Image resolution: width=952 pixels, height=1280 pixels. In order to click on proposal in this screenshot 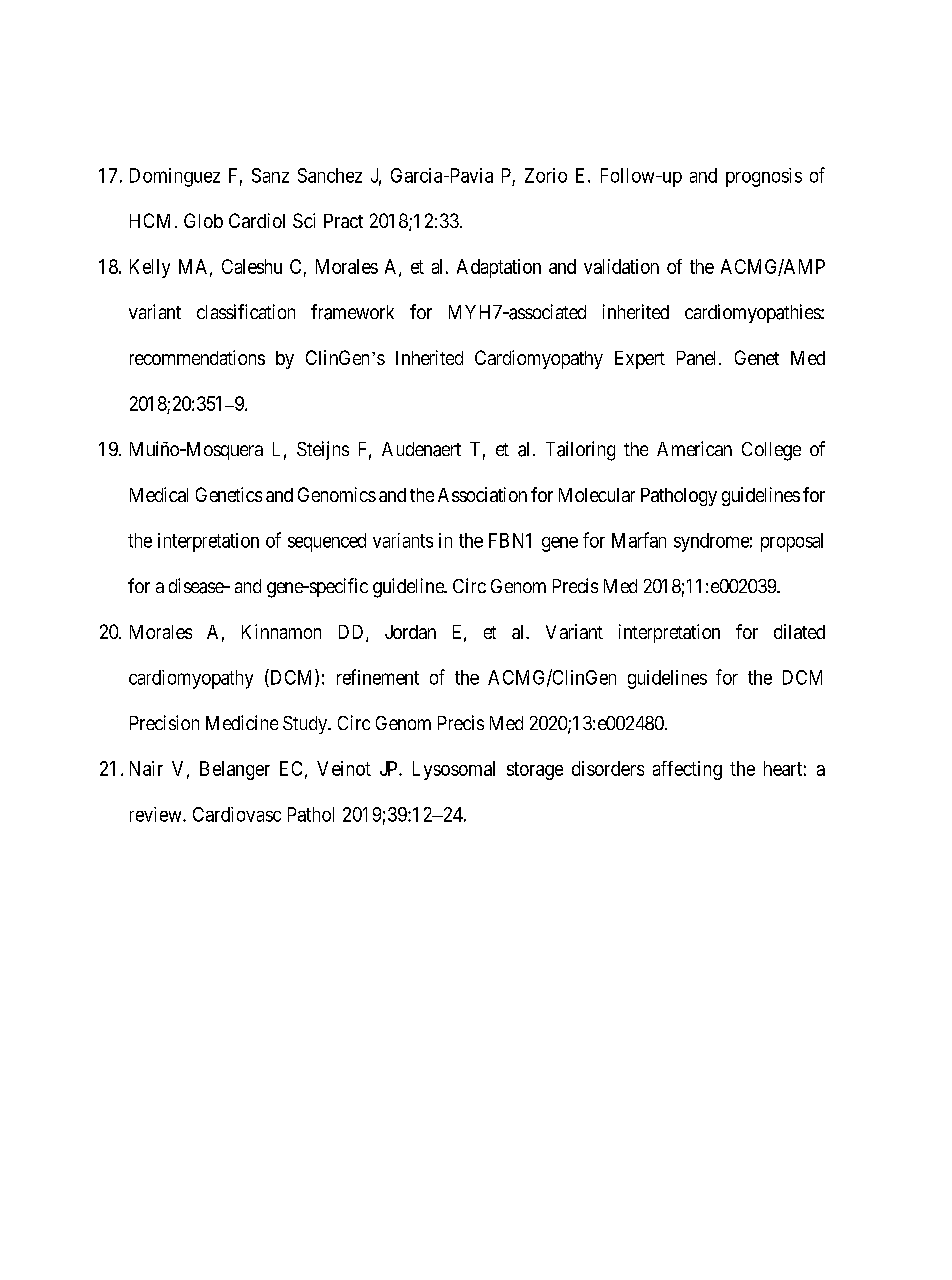, I will do `click(792, 542)`.
